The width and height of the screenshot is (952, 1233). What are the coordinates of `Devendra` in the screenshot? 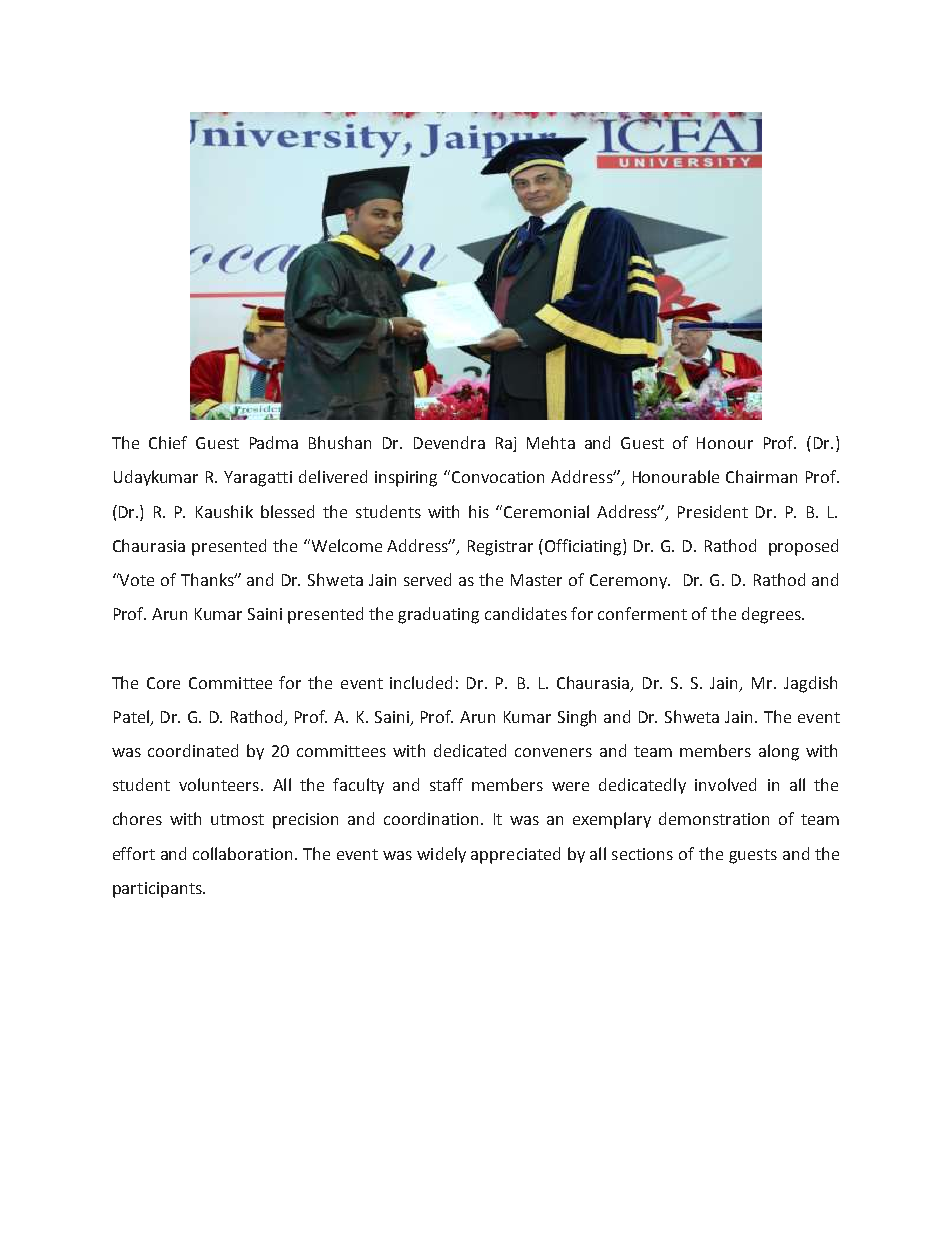 It's located at (449, 442).
